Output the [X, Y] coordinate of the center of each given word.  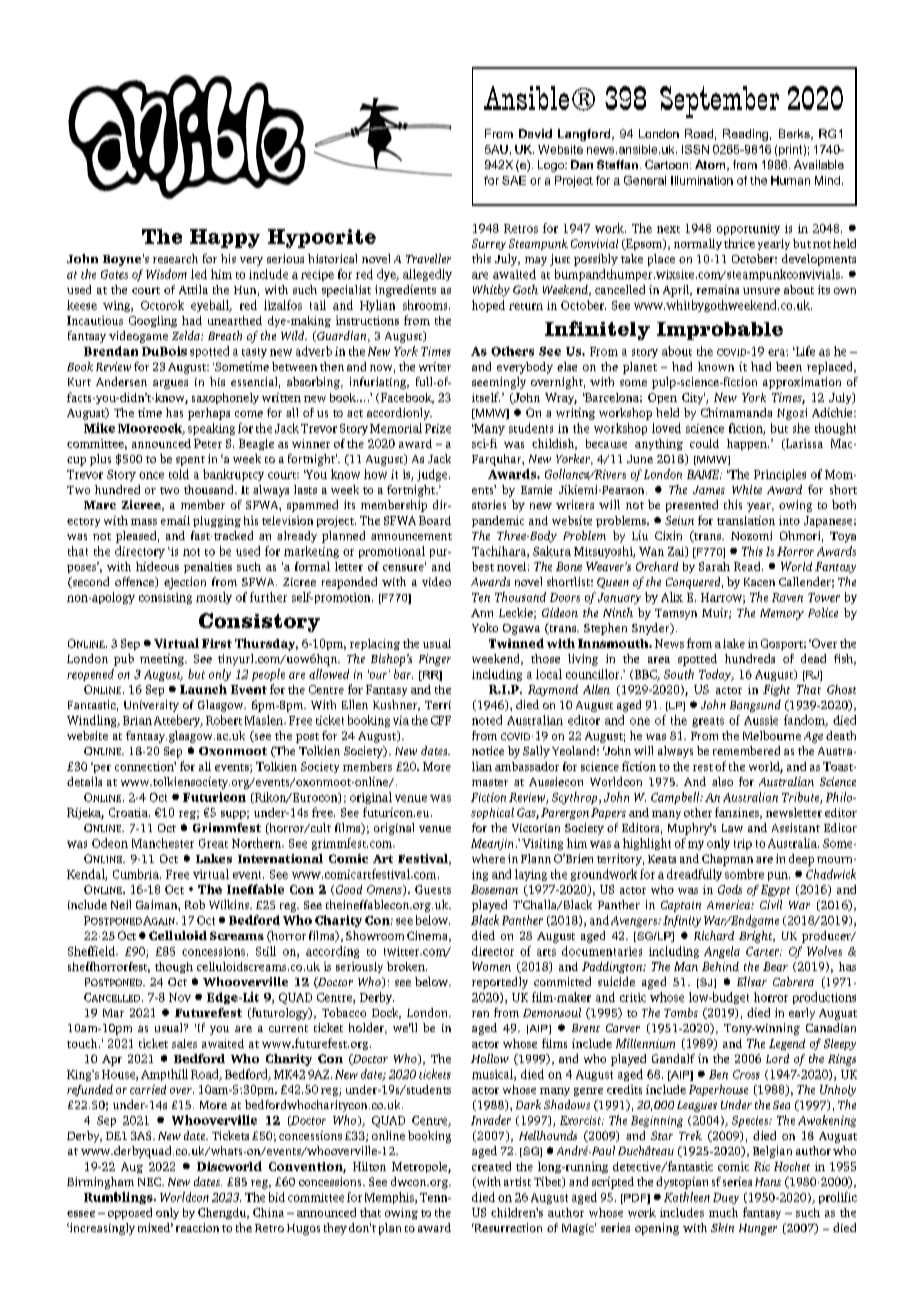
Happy [225, 238]
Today [716, 675]
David [535, 133]
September [719, 102]
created [491, 1166]
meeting [163, 660]
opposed [130, 1213]
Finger [435, 660]
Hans [768, 1182]
